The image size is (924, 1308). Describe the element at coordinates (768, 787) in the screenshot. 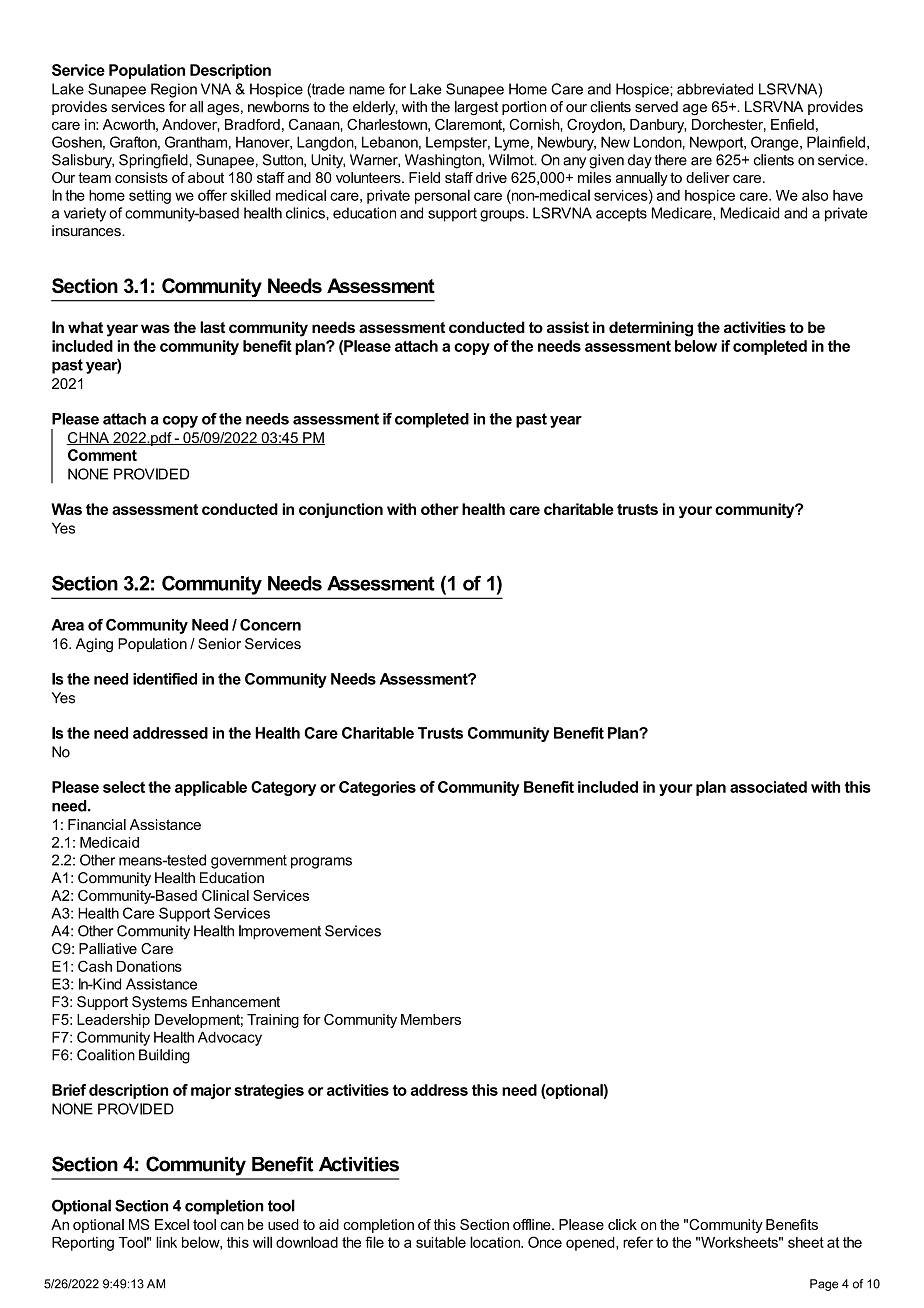

I see `associated` at that location.
